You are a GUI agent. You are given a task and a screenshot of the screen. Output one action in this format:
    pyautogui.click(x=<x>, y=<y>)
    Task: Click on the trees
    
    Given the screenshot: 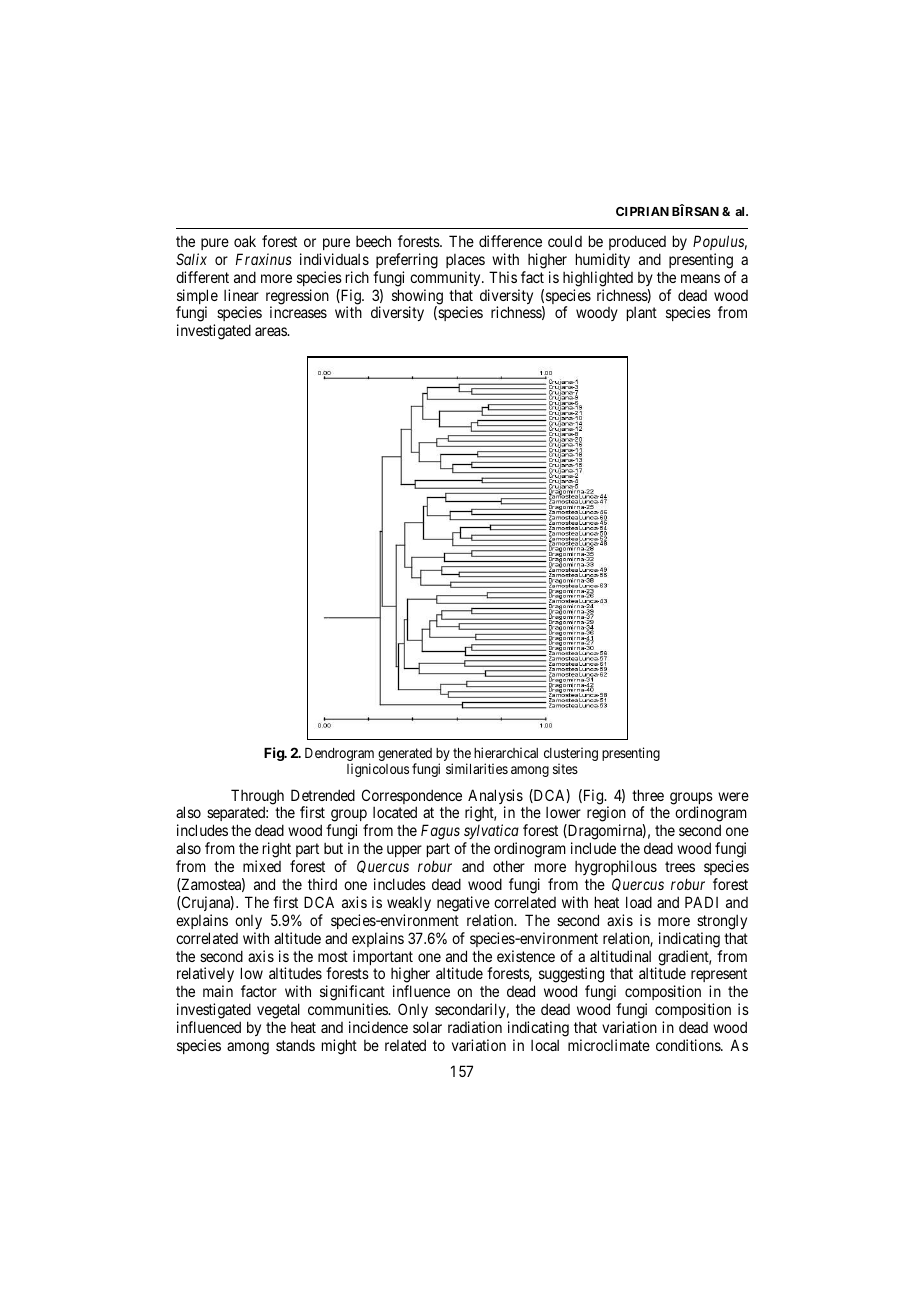 What is the action you would take?
    pyautogui.click(x=680, y=866)
